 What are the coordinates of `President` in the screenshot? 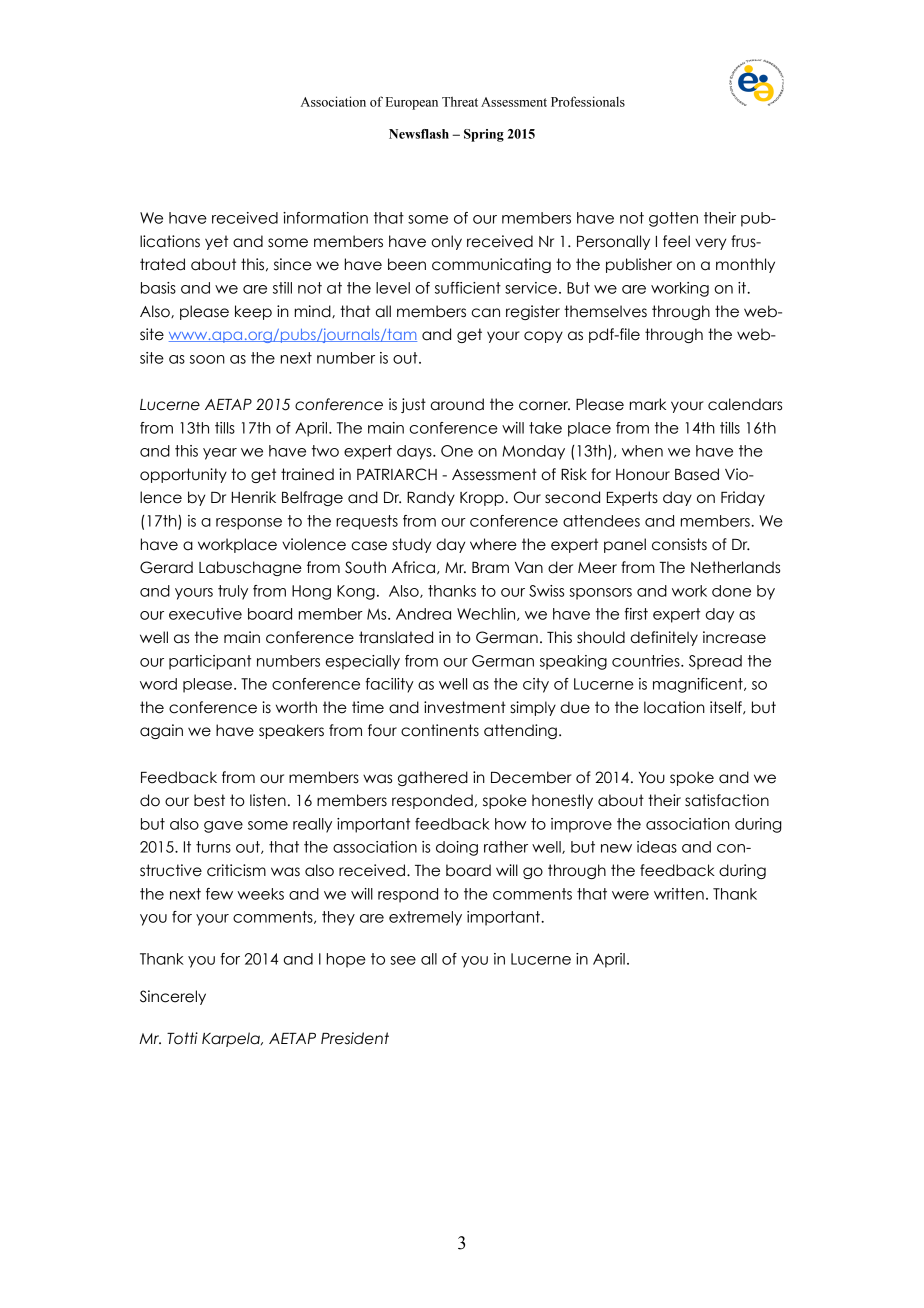 It's located at (355, 1038).
